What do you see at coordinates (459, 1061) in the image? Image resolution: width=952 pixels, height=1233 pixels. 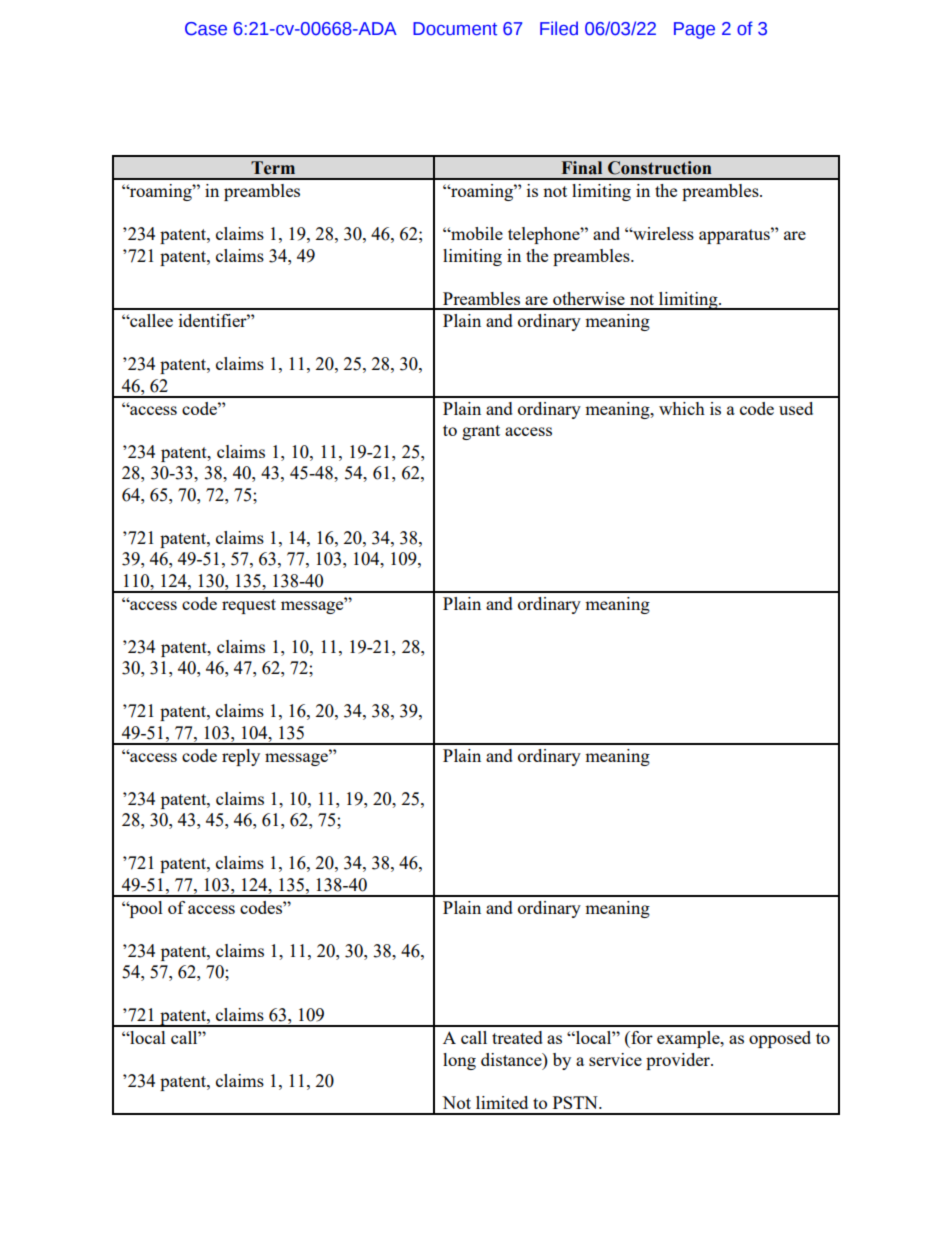 I see `long` at bounding box center [459, 1061].
